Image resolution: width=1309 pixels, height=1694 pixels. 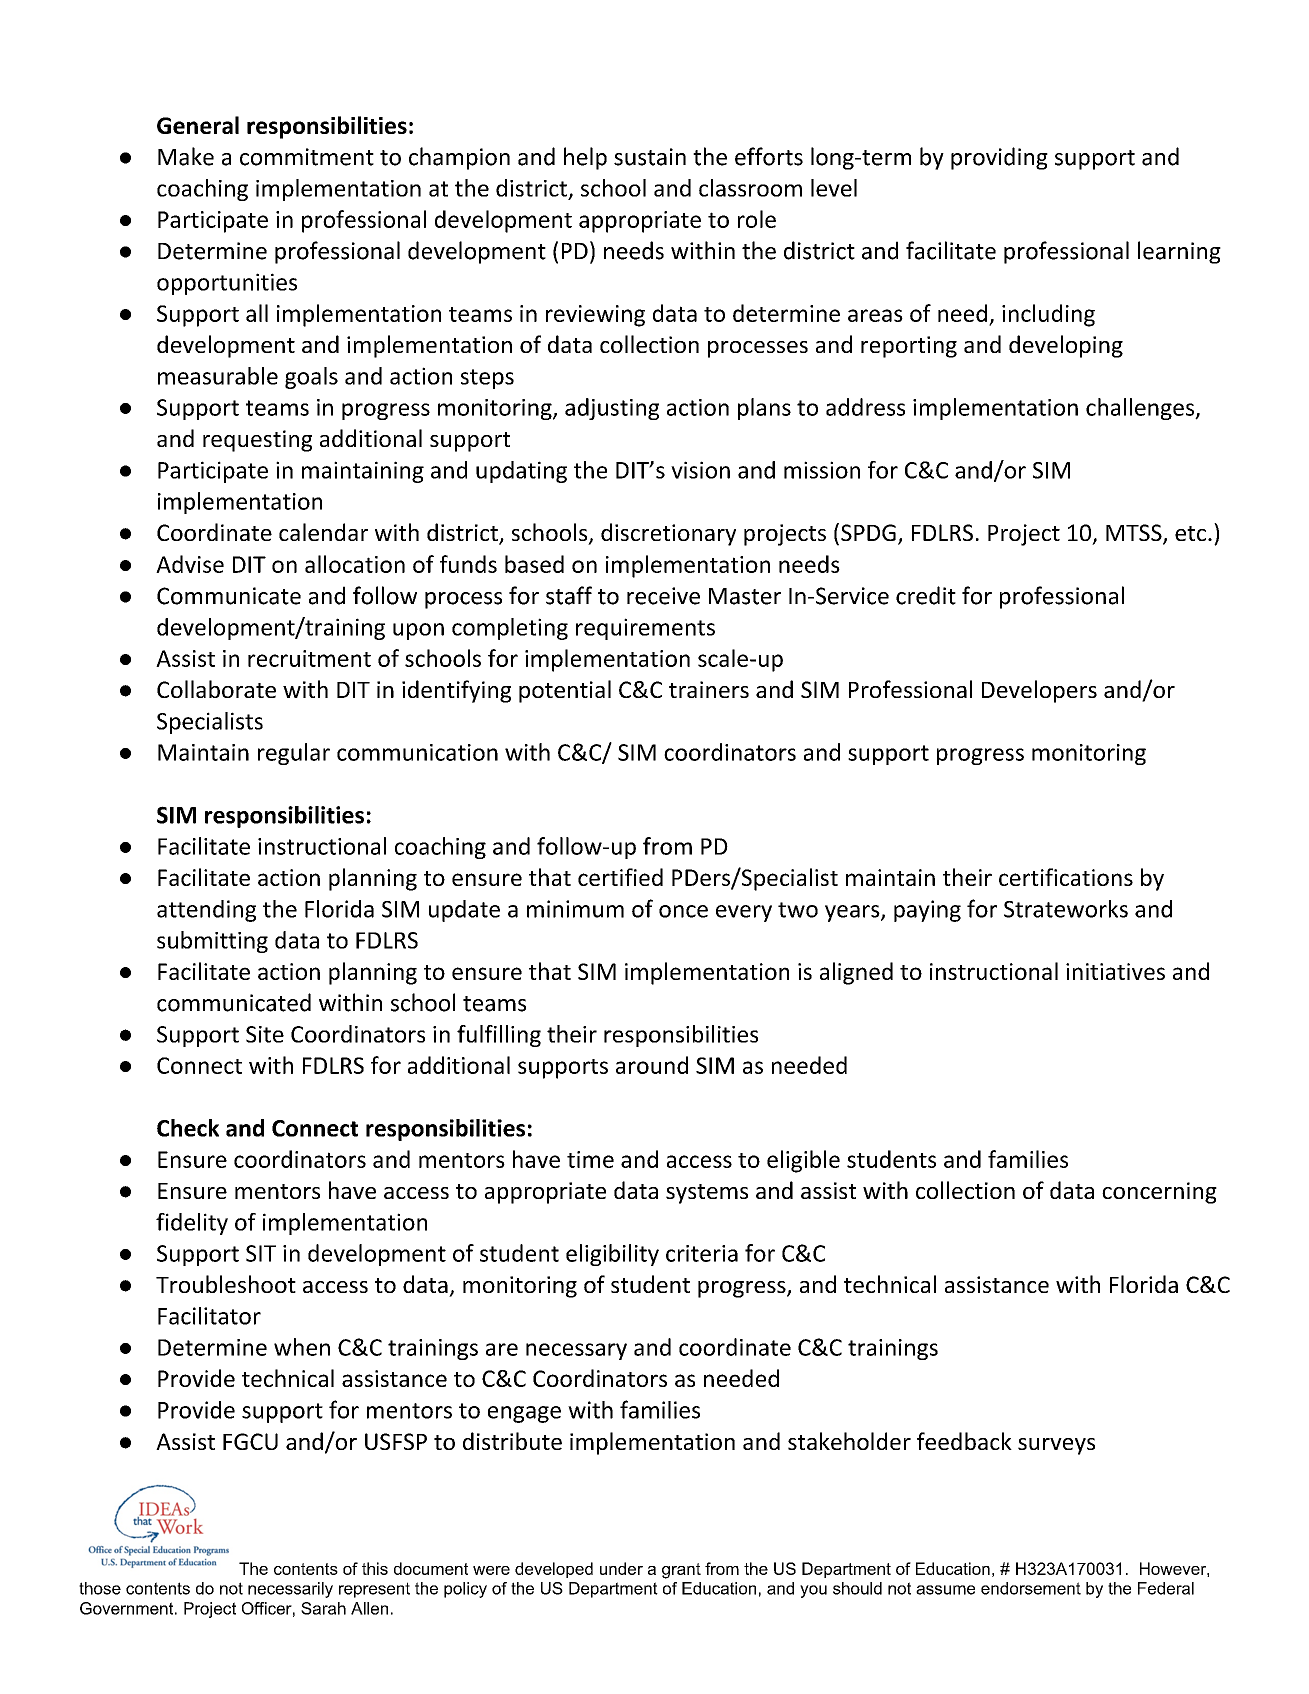 I want to click on attending, so click(x=206, y=911).
